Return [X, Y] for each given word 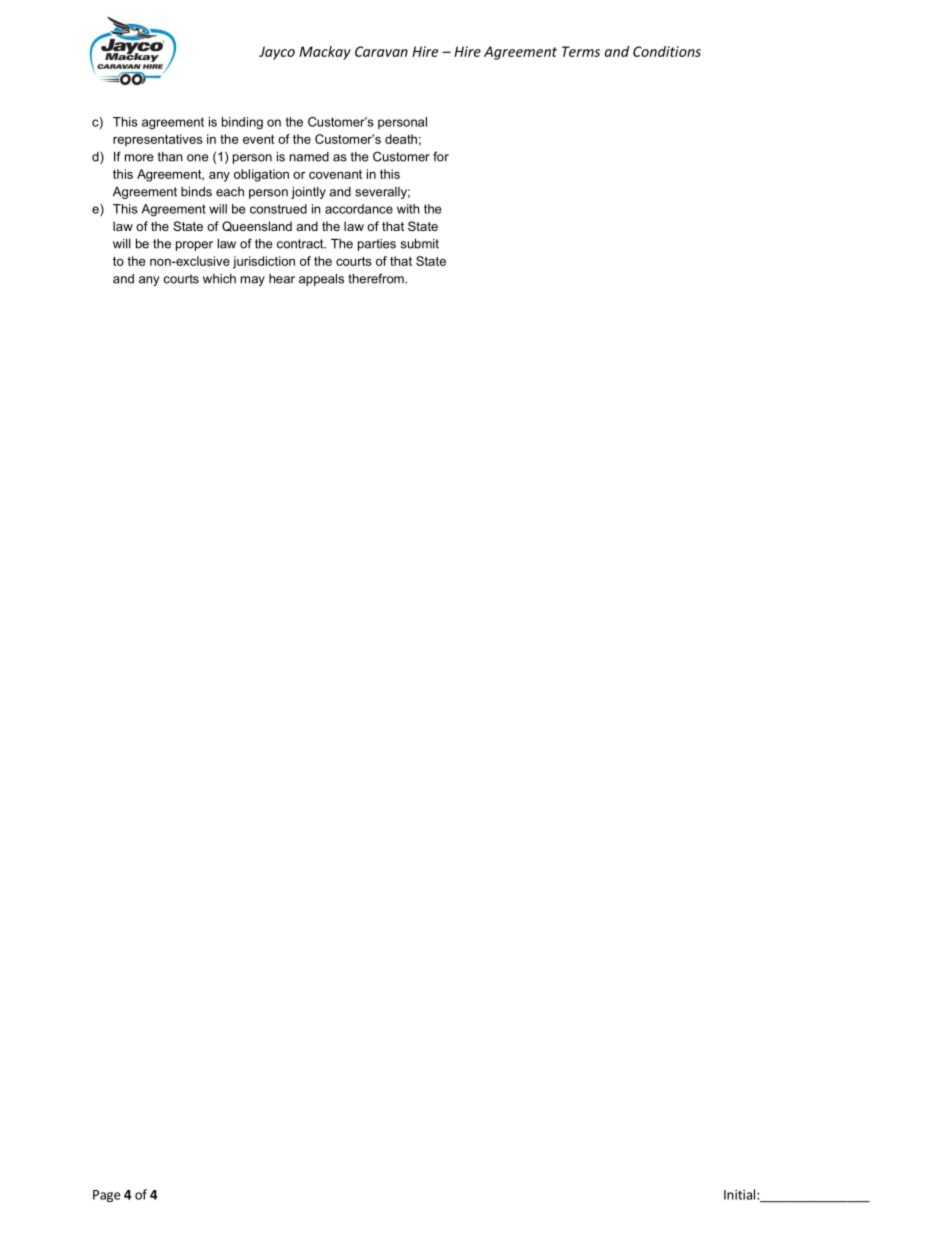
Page [107, 1196]
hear [282, 279]
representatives [158, 140]
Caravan [381, 51]
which [219, 279]
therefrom [377, 278]
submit [420, 244]
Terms [581, 51]
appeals [321, 280]
